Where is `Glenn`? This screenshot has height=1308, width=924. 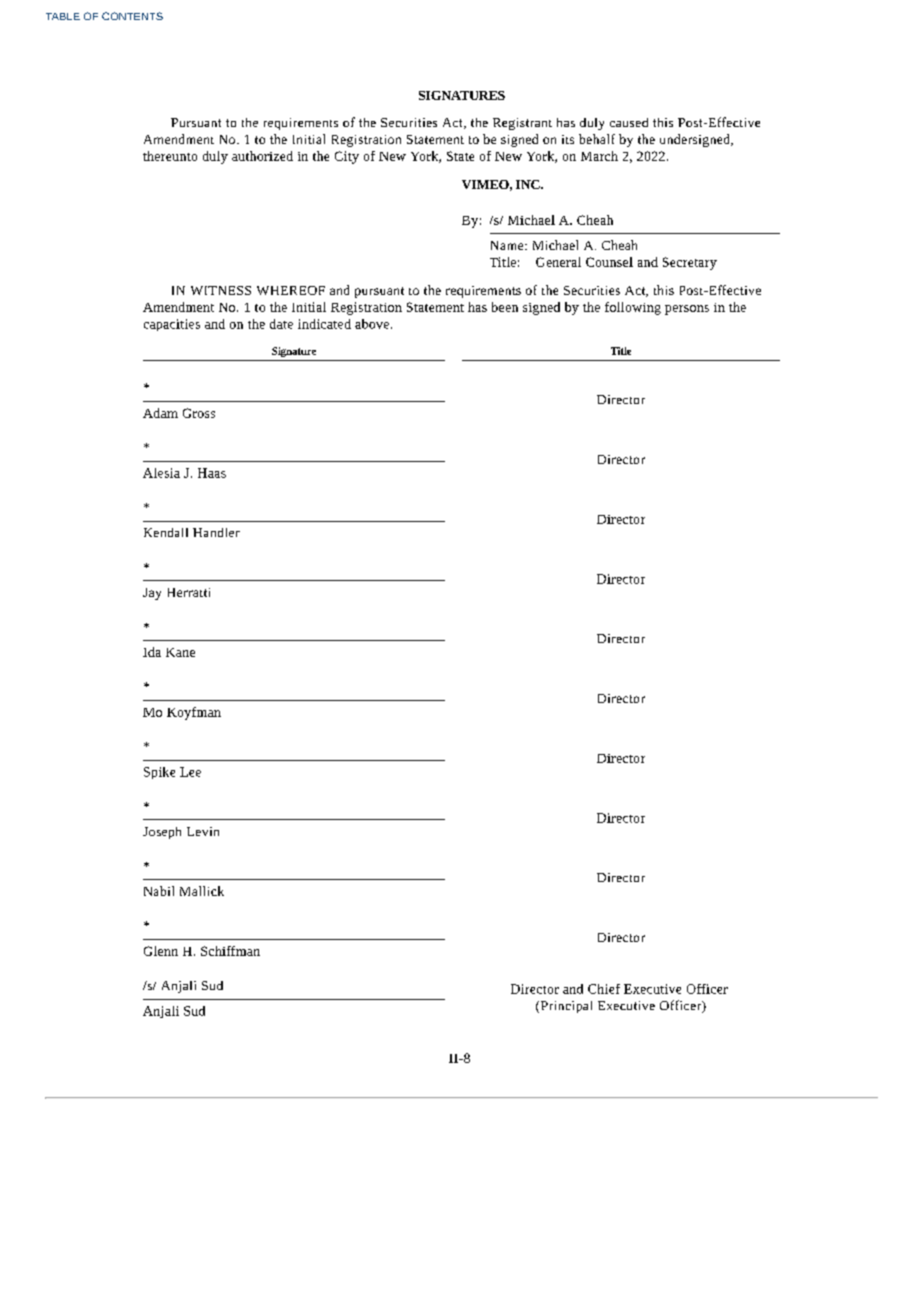
Glenn is located at coordinates (161, 951).
